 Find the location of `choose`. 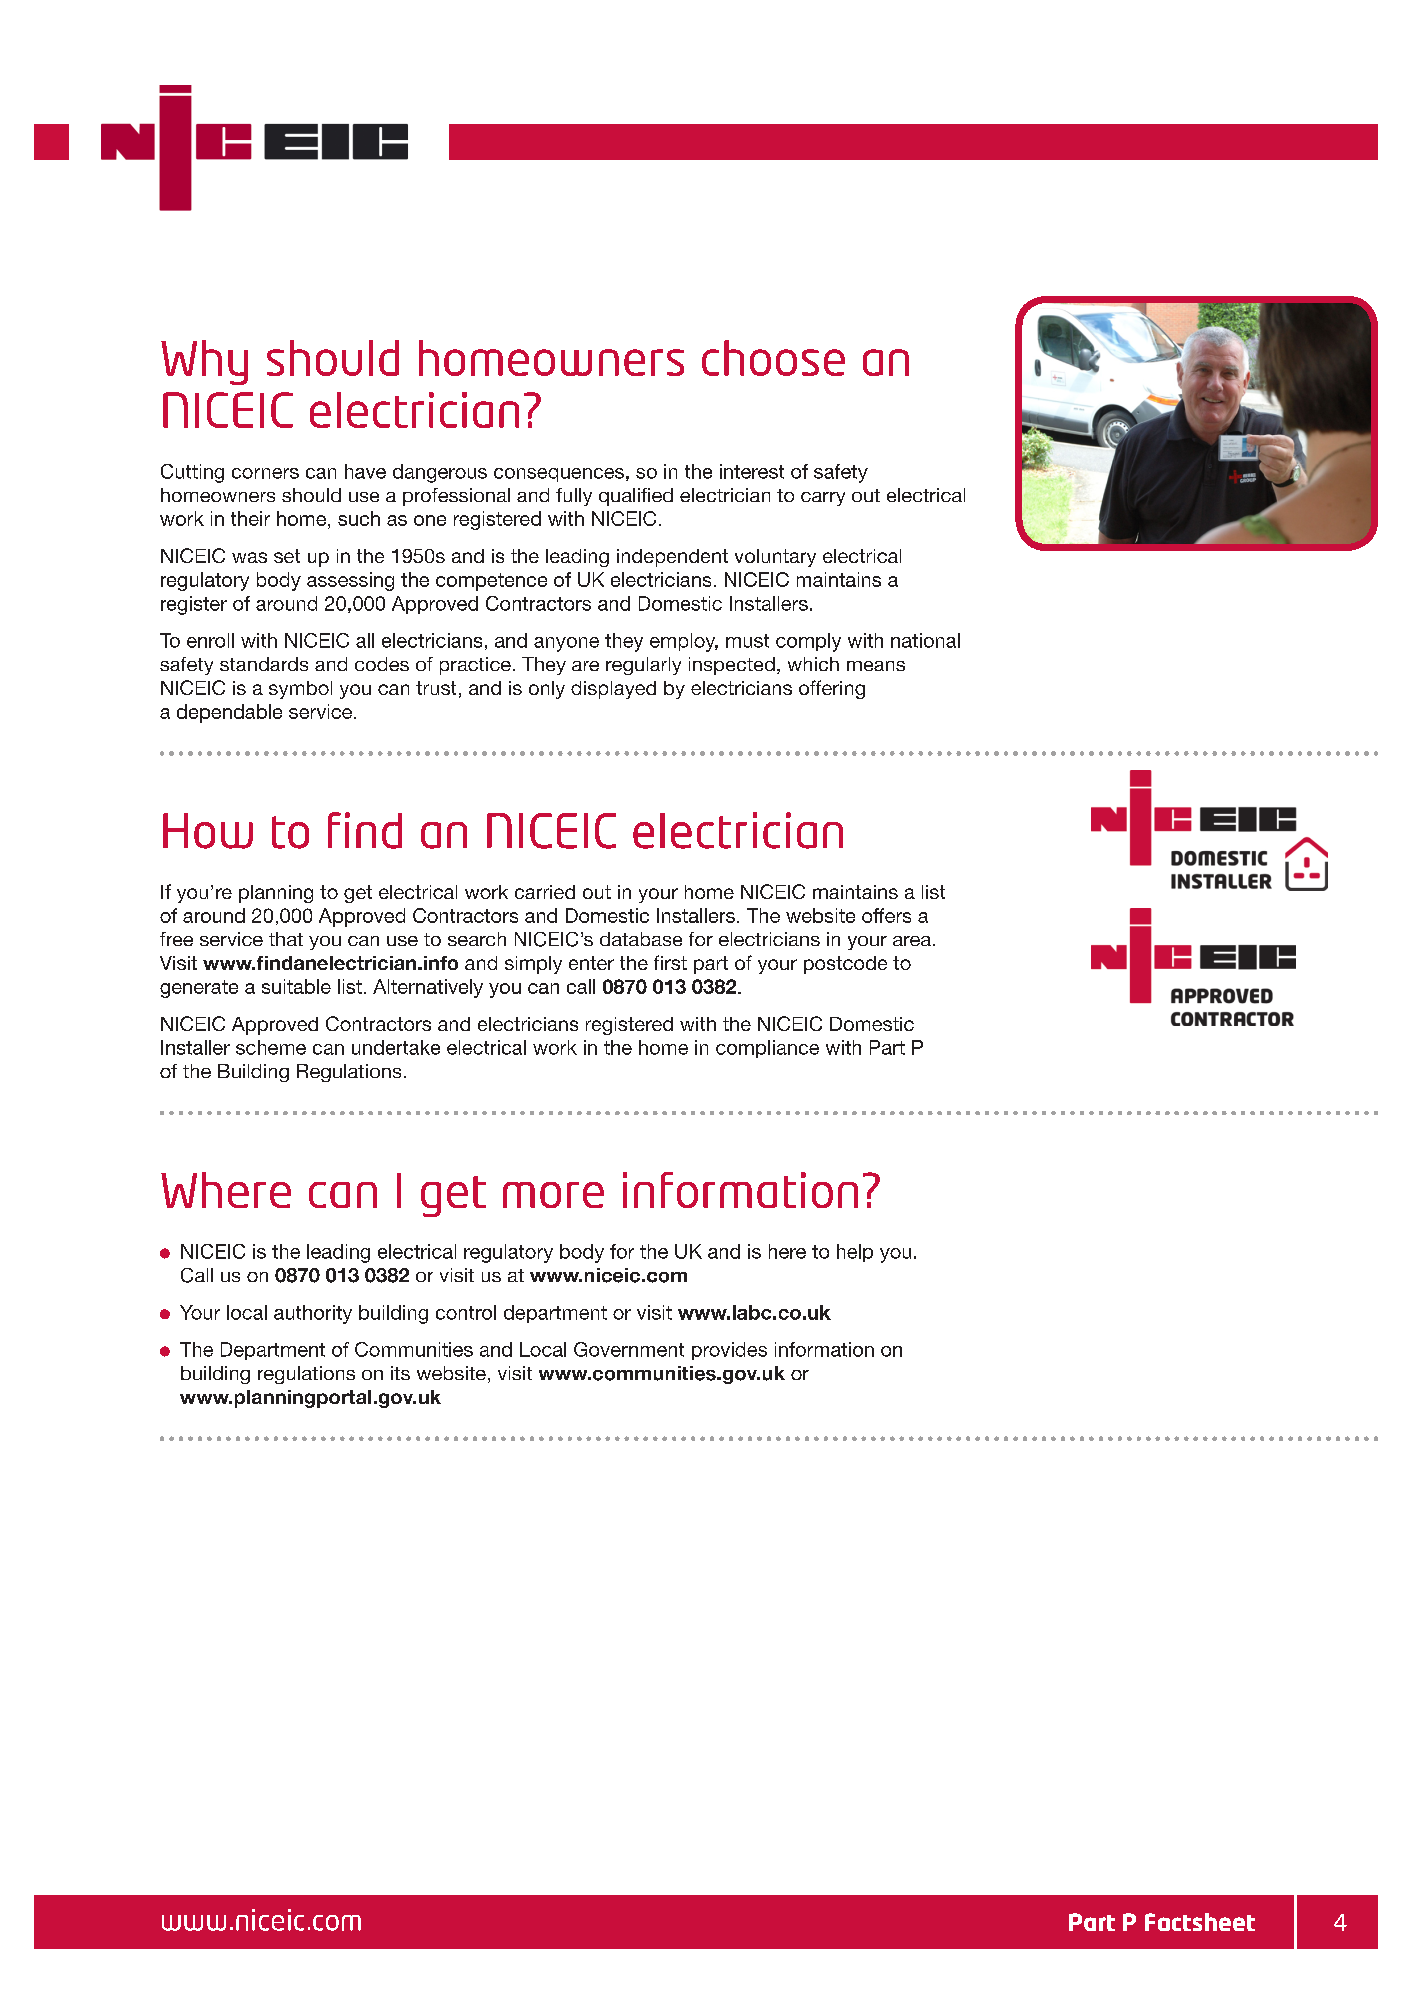

choose is located at coordinates (773, 358).
